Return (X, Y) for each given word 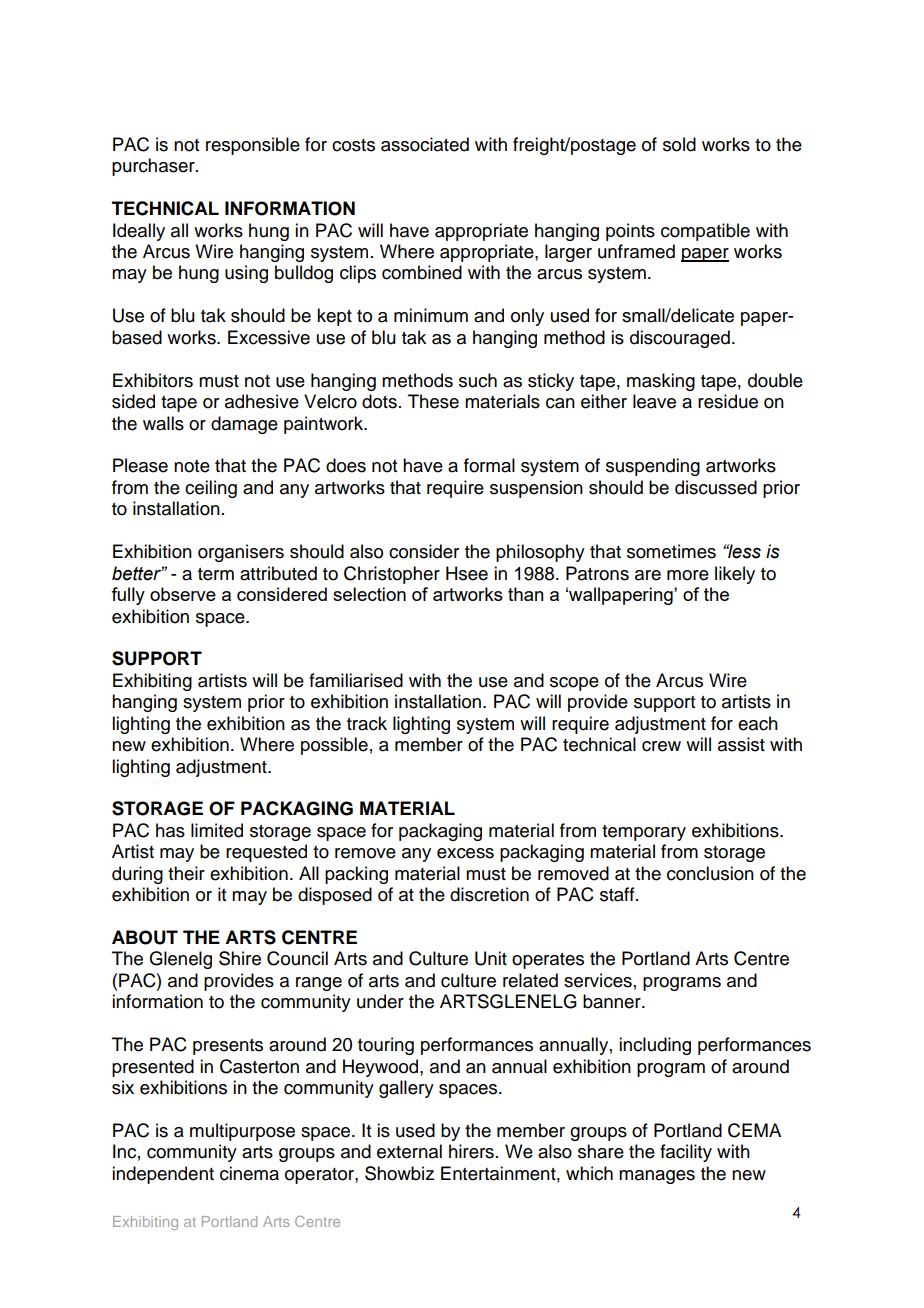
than (526, 594)
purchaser (154, 167)
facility (686, 1153)
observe (183, 594)
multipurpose (242, 1132)
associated (425, 144)
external (409, 1151)
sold (679, 144)
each (758, 723)
